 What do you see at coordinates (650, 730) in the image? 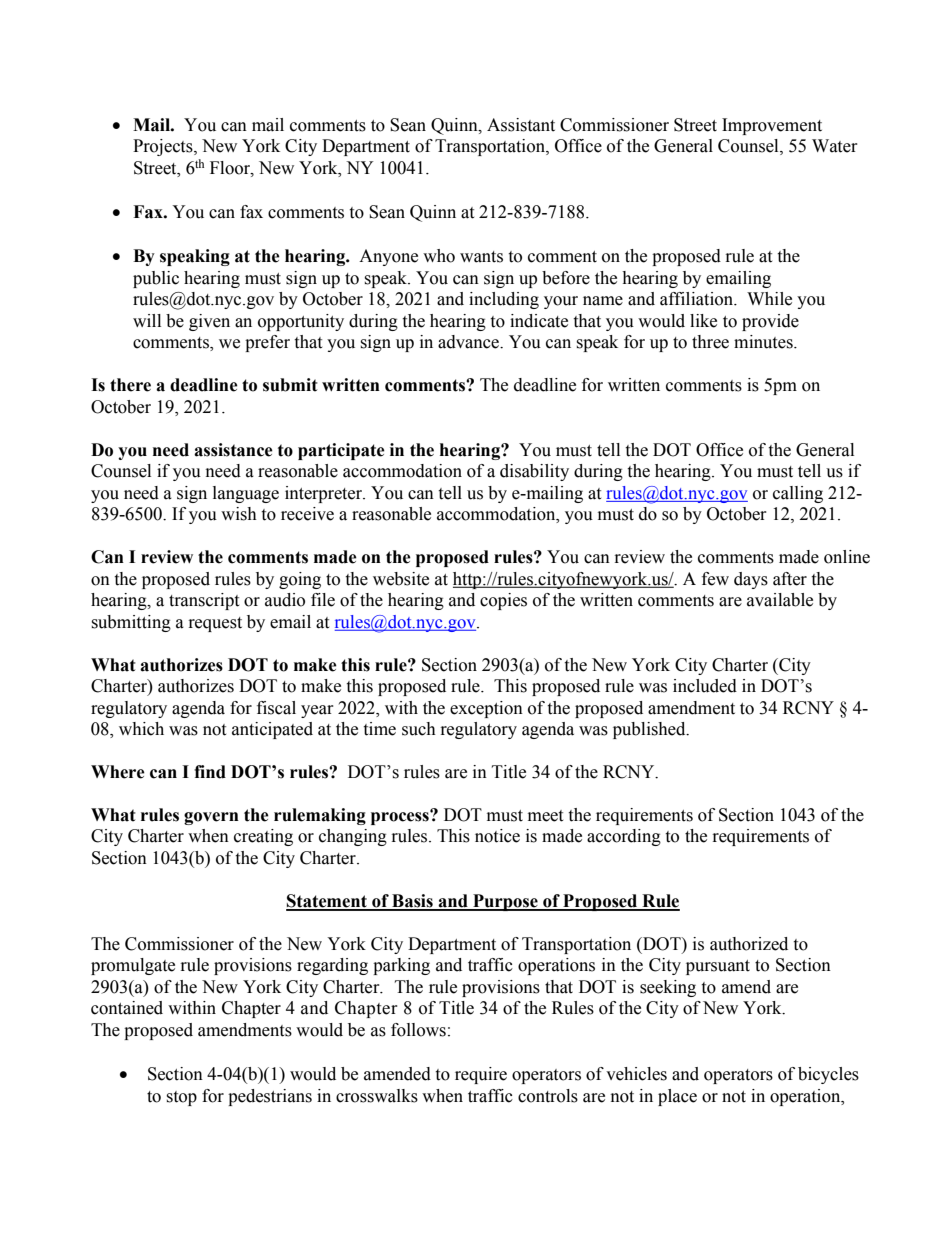
I see `published` at bounding box center [650, 730].
